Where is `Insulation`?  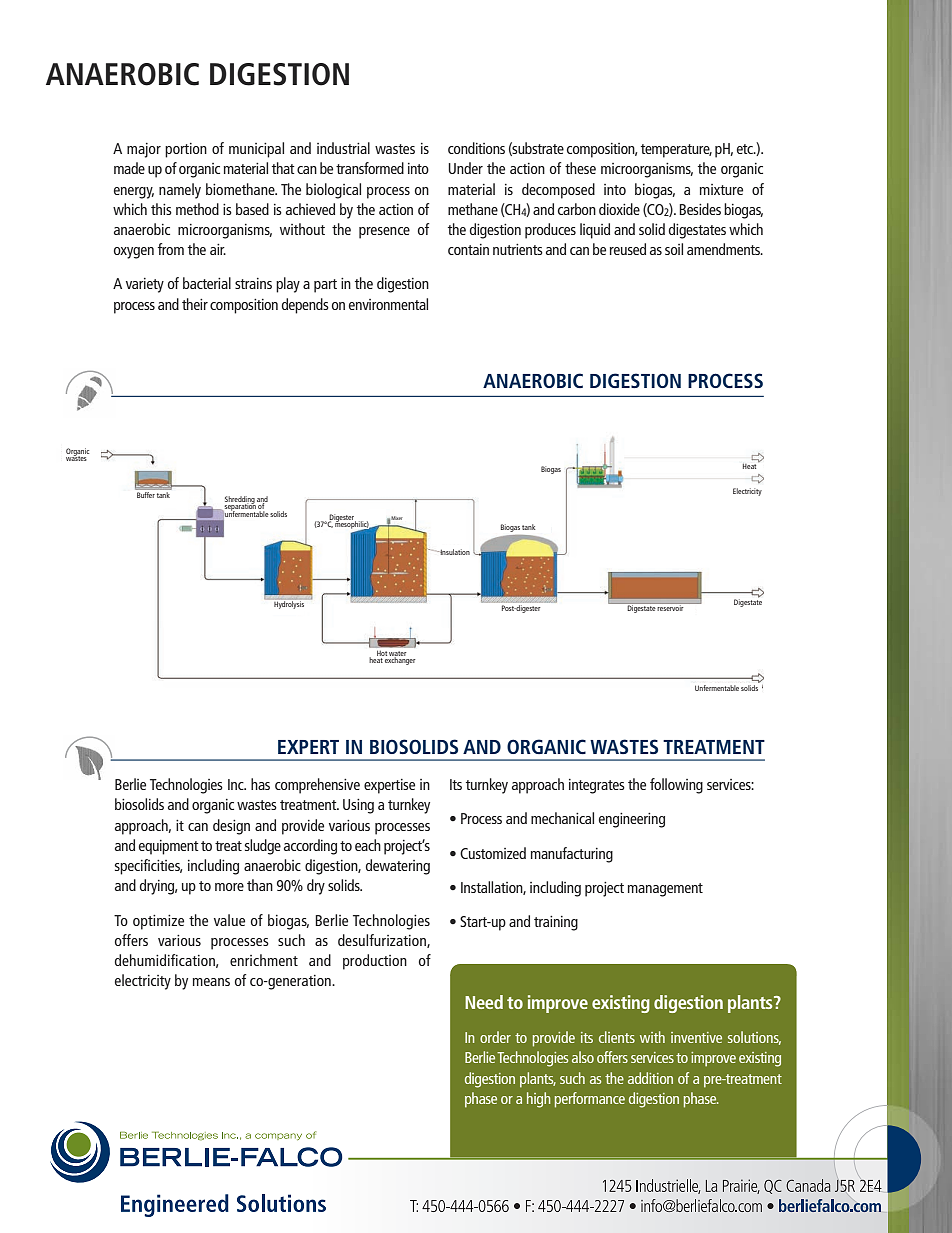 Insulation is located at coordinates (454, 552).
